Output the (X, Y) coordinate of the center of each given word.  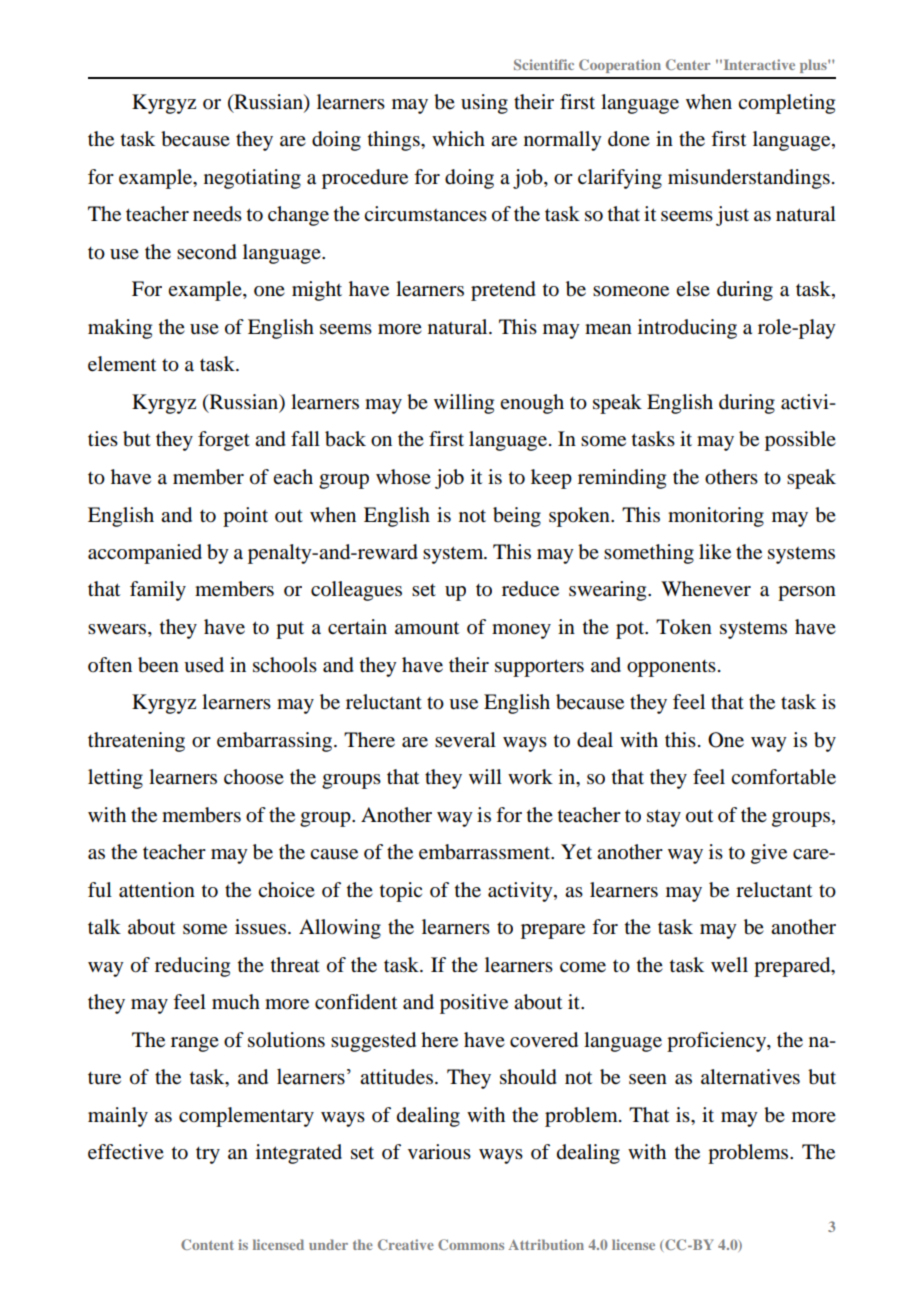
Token (684, 627)
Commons (471, 1244)
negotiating (252, 179)
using (484, 104)
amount (427, 628)
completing (786, 104)
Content (207, 1244)
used (204, 665)
